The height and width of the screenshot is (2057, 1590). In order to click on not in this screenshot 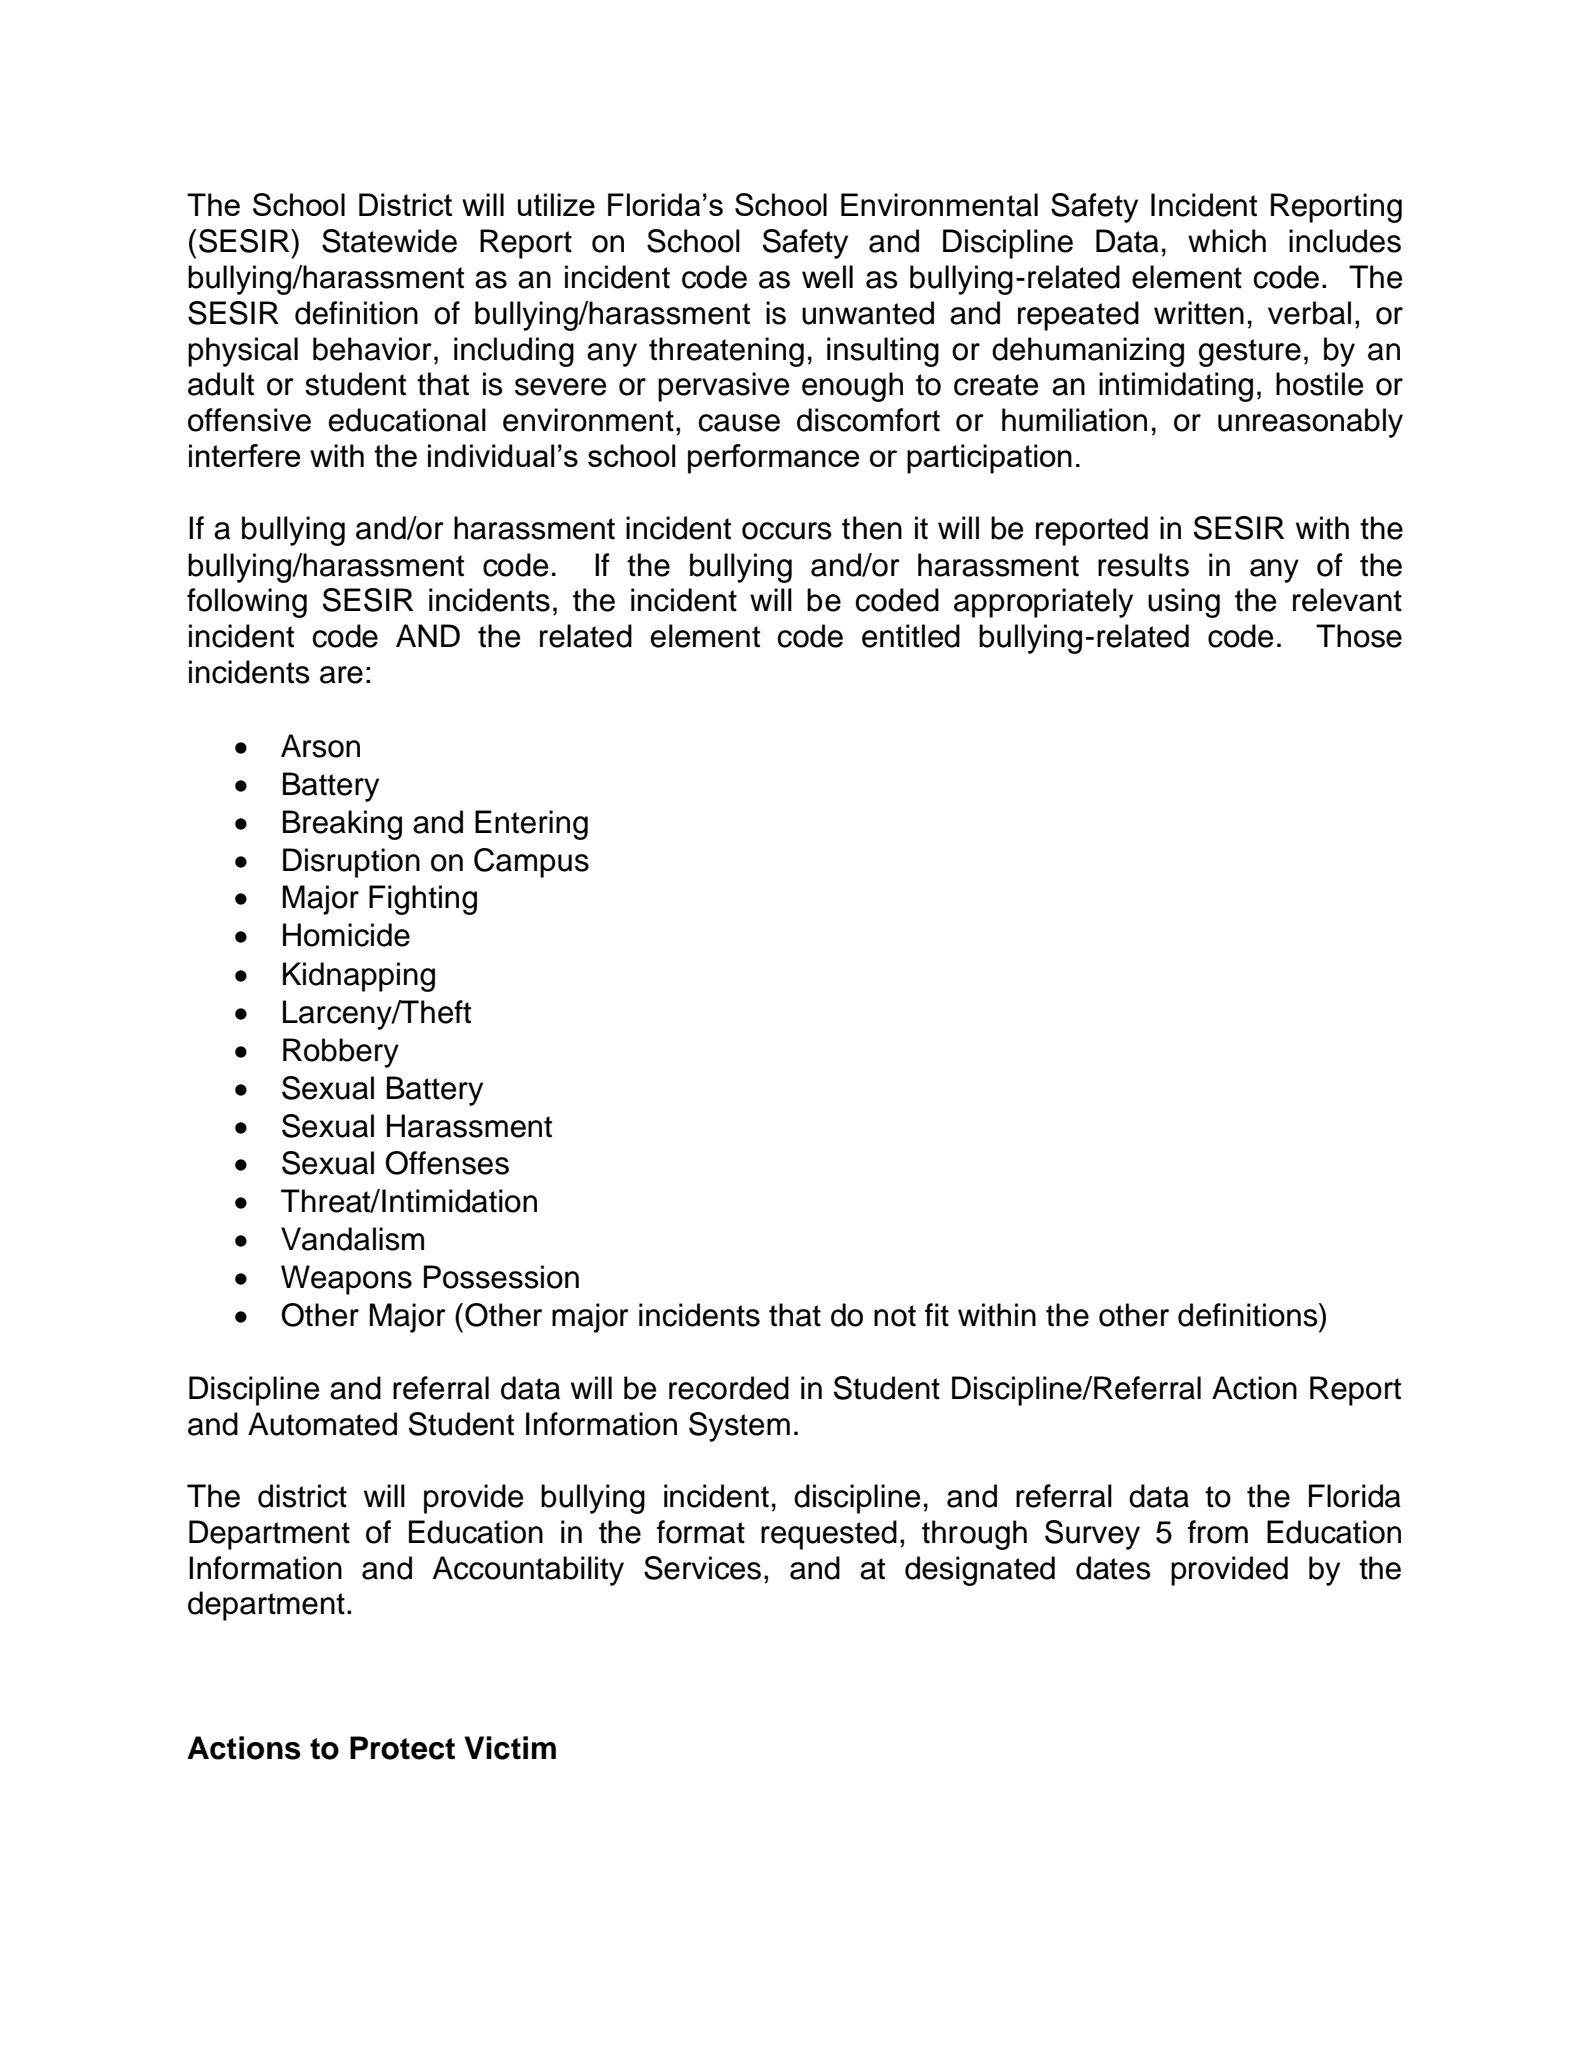, I will do `click(895, 1316)`.
